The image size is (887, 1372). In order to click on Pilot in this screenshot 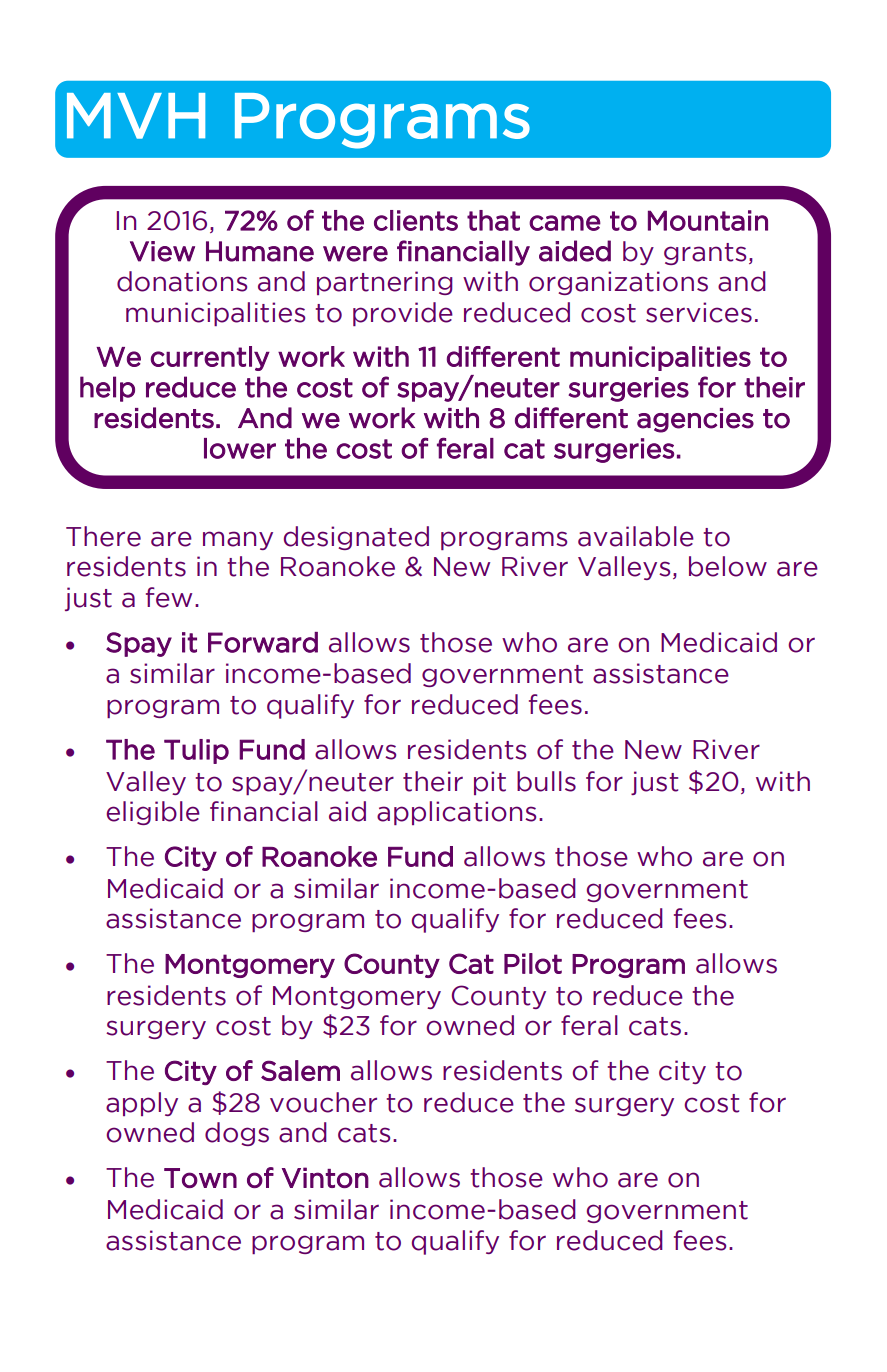, I will do `click(533, 963)`.
